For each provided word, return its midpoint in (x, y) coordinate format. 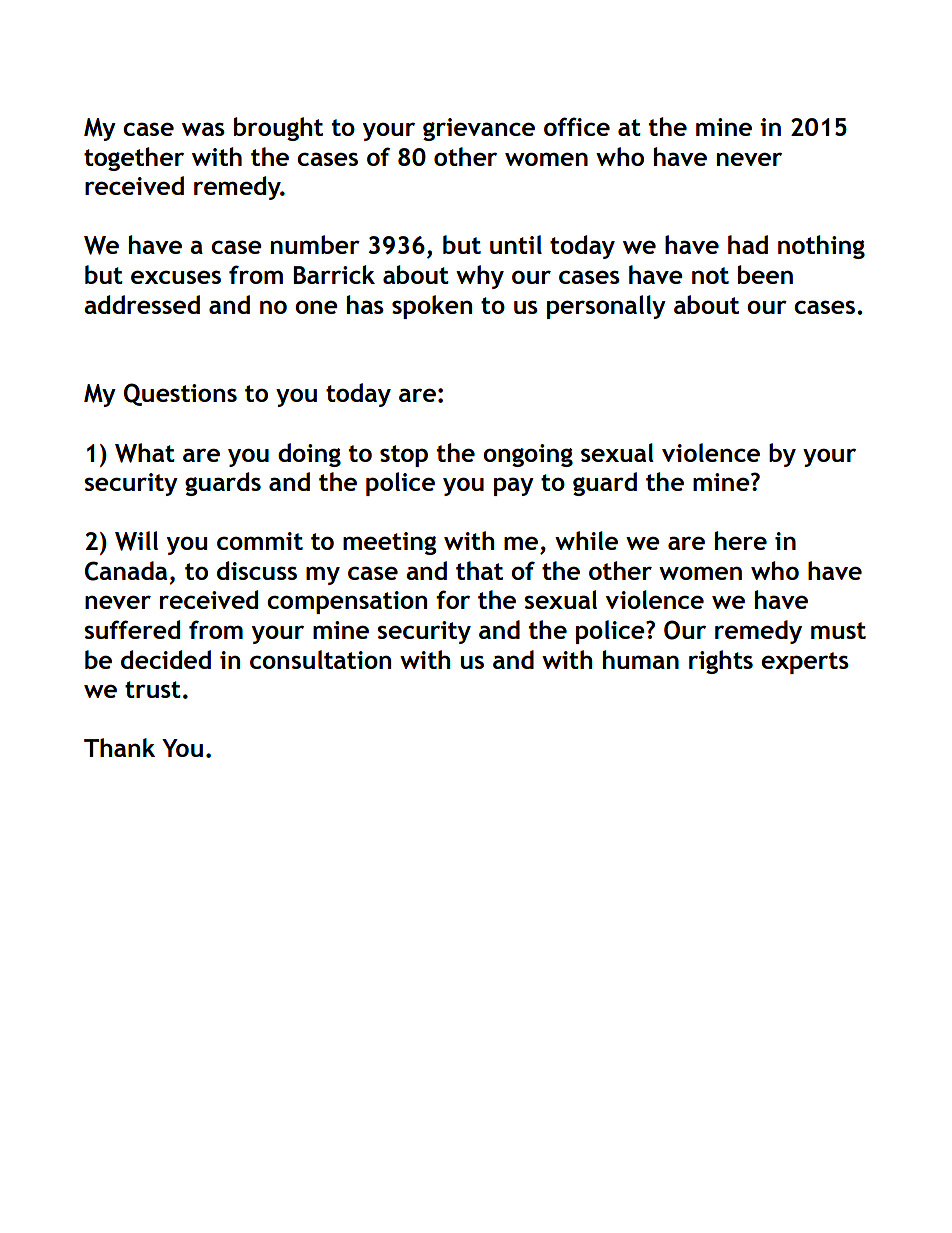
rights (721, 662)
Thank (119, 747)
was (203, 129)
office (577, 126)
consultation (320, 659)
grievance (479, 129)
